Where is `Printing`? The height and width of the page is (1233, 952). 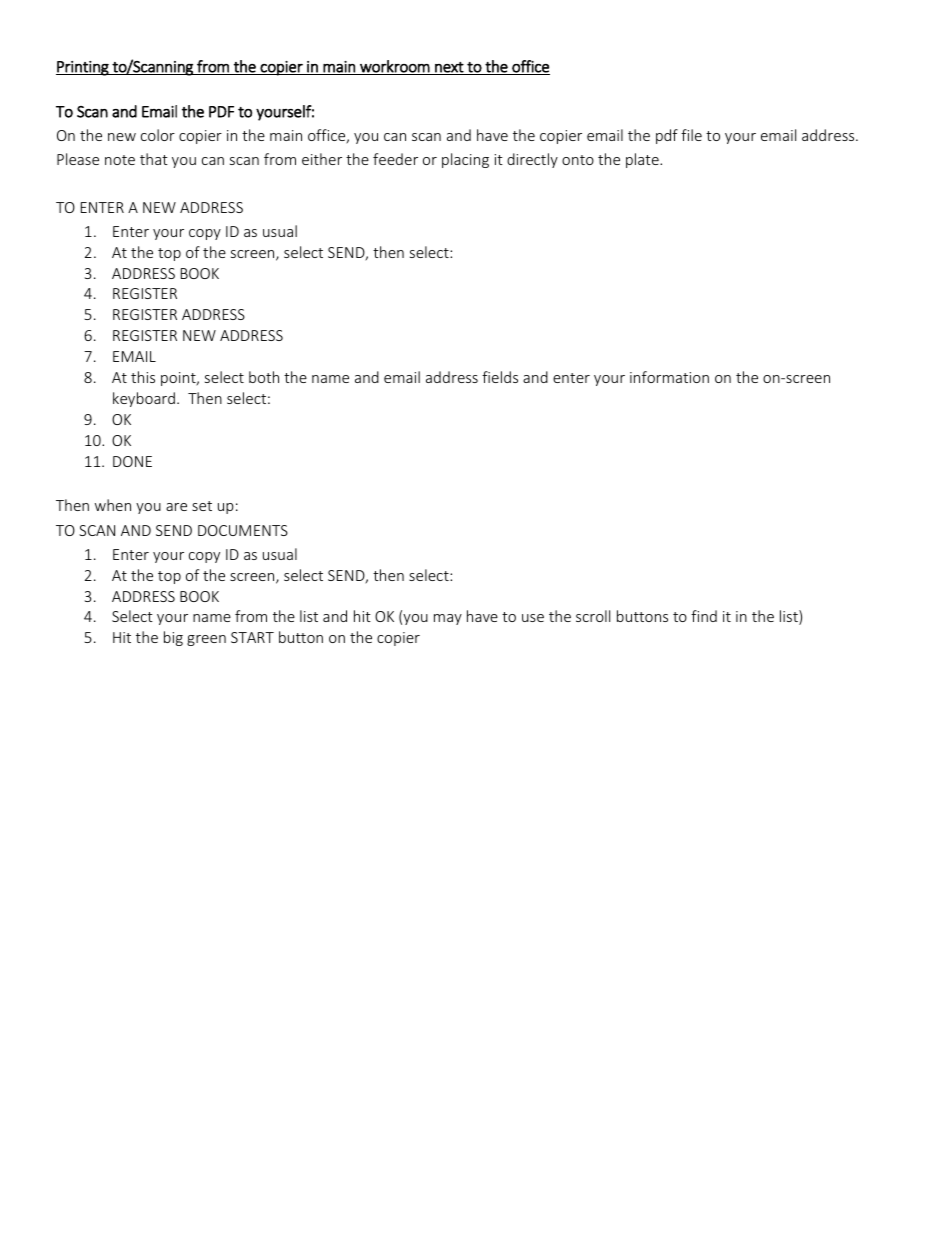
Printing is located at coordinates (83, 68).
